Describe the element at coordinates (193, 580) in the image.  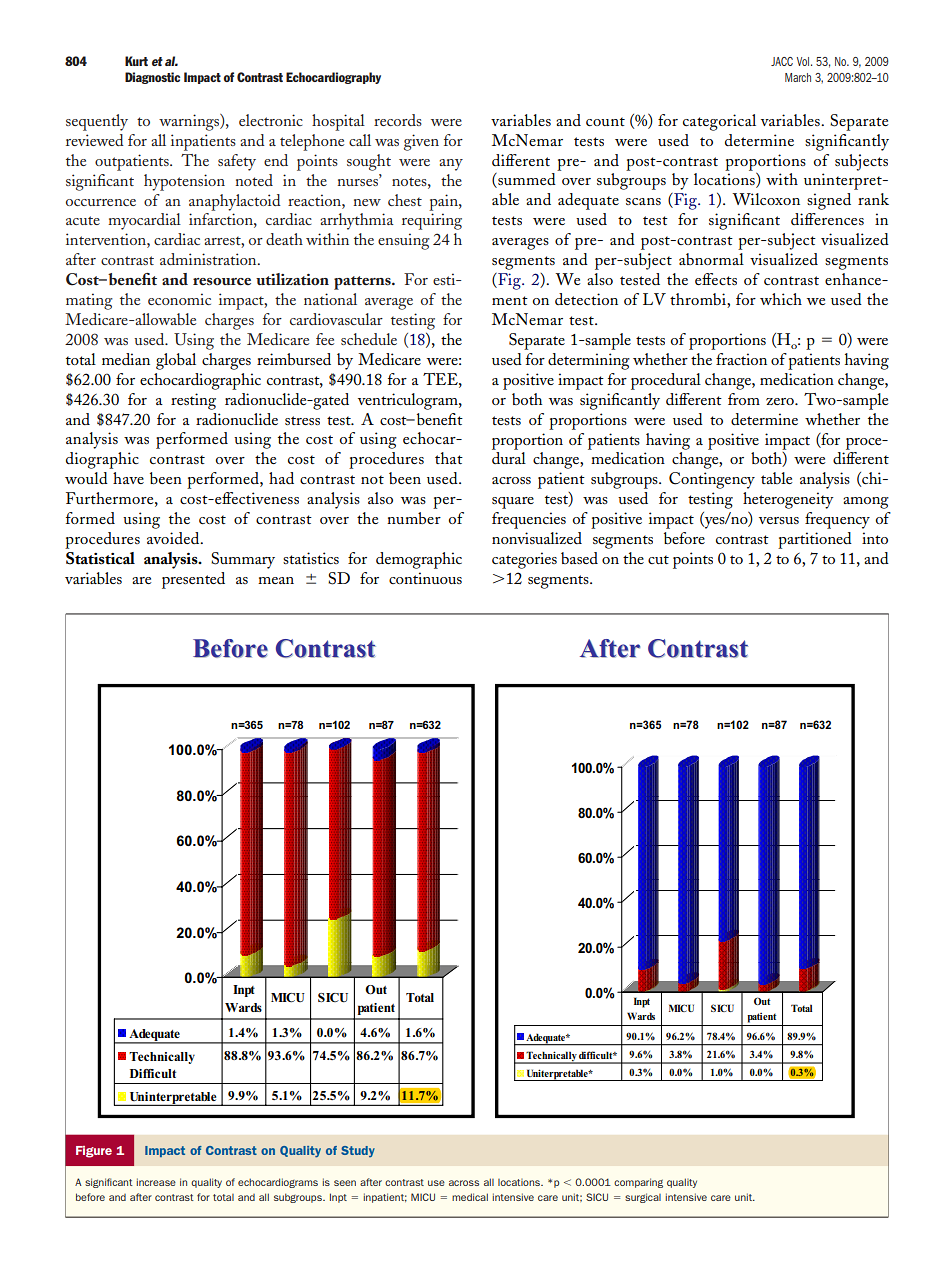
I see `presented` at that location.
